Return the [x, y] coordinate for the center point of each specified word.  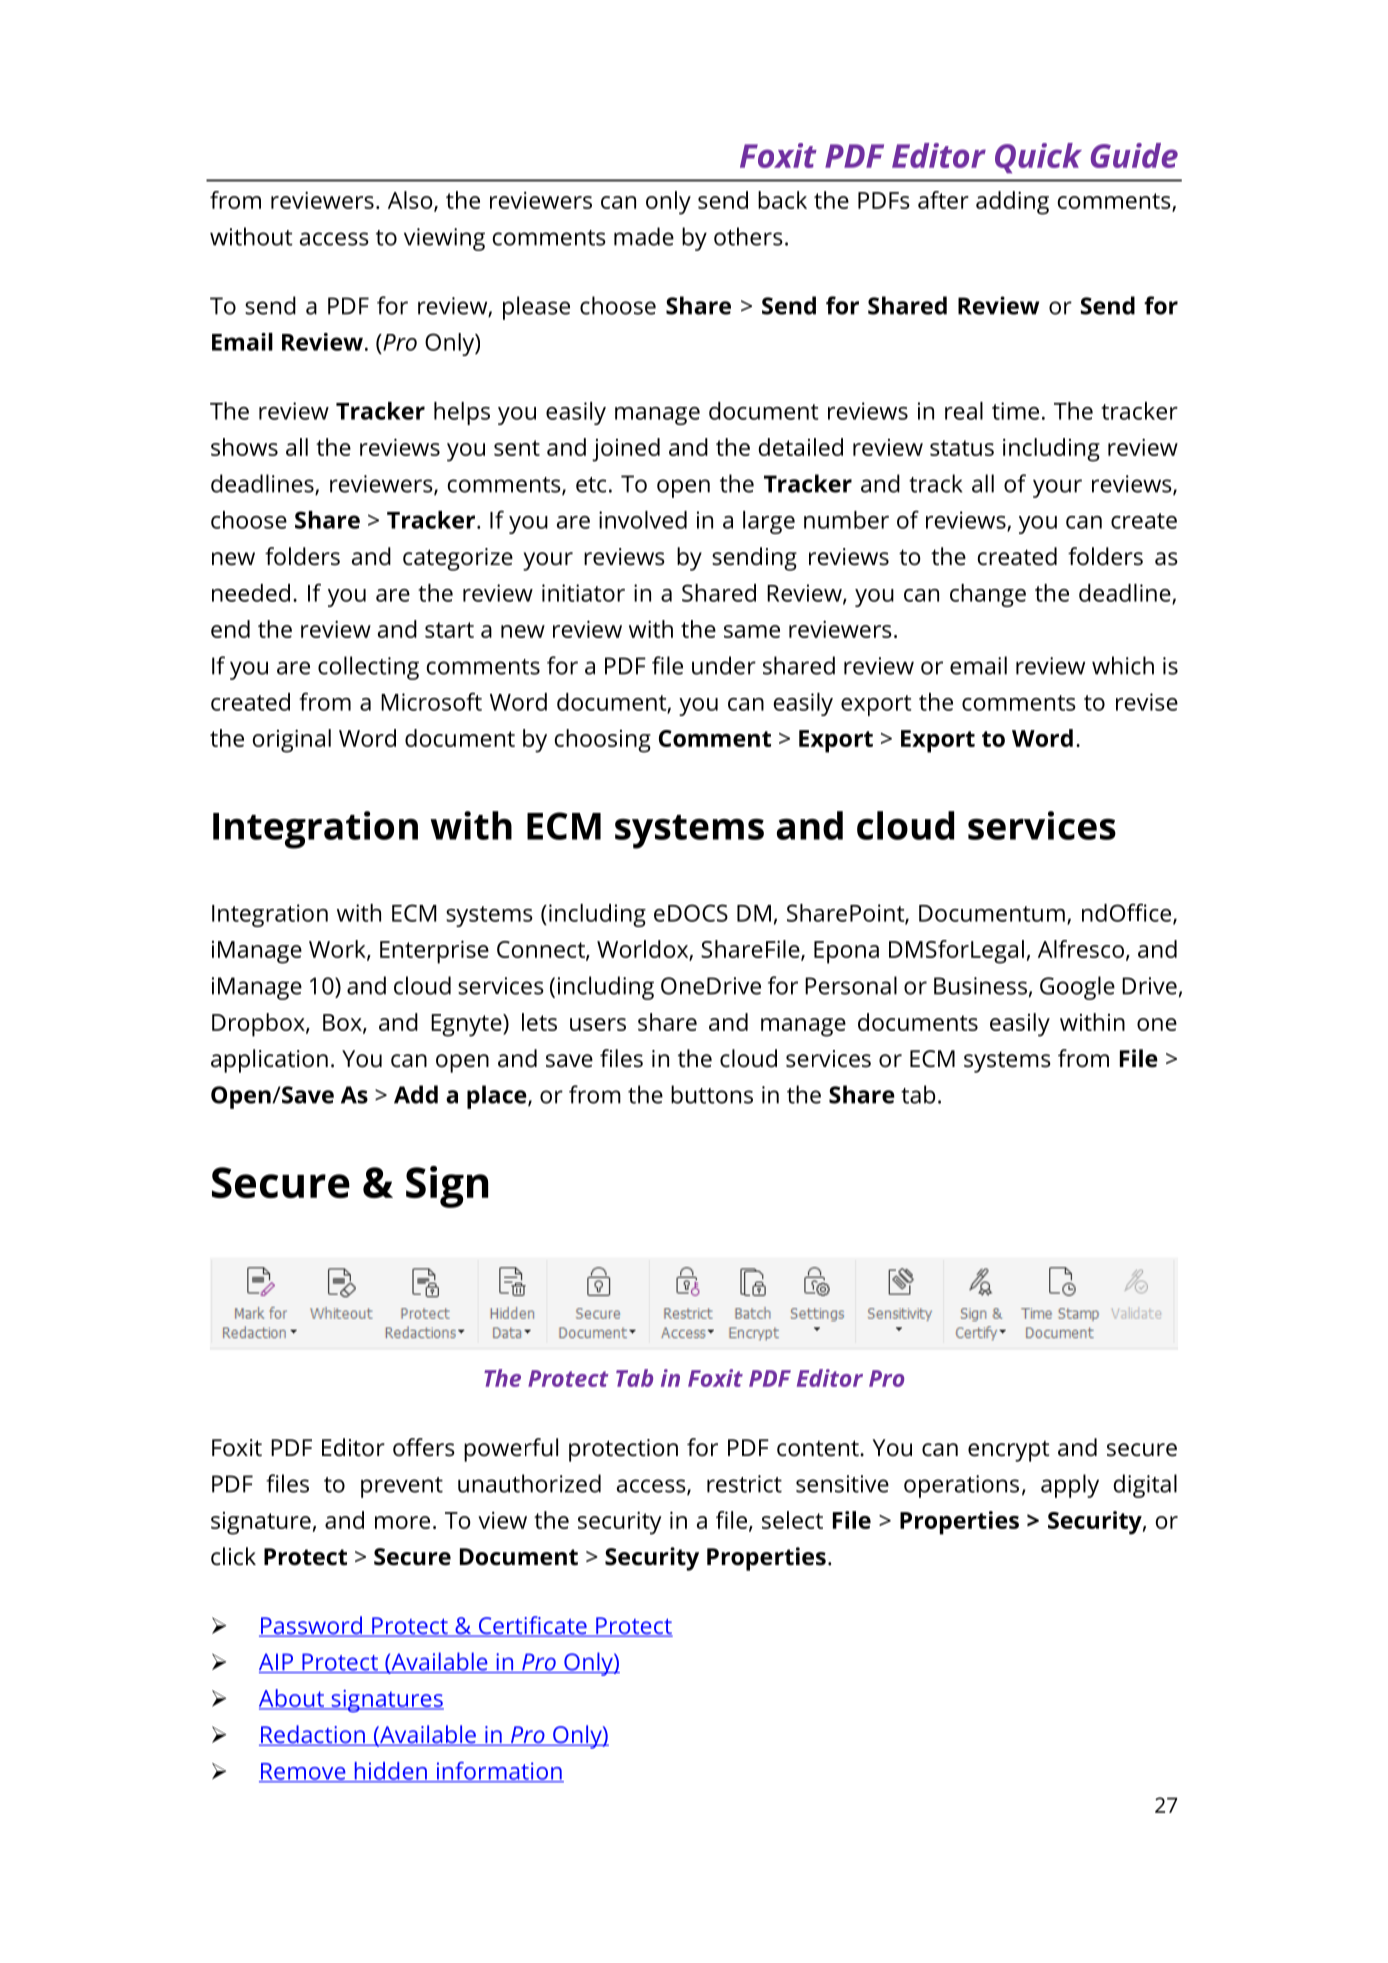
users [598, 1024]
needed [251, 593]
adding [1012, 203]
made [644, 236]
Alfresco [1081, 949]
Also [411, 201]
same [752, 631]
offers [424, 1447]
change [988, 595]
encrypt [1008, 1451]
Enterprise [434, 952]
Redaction [313, 1735]
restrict [744, 1484]
